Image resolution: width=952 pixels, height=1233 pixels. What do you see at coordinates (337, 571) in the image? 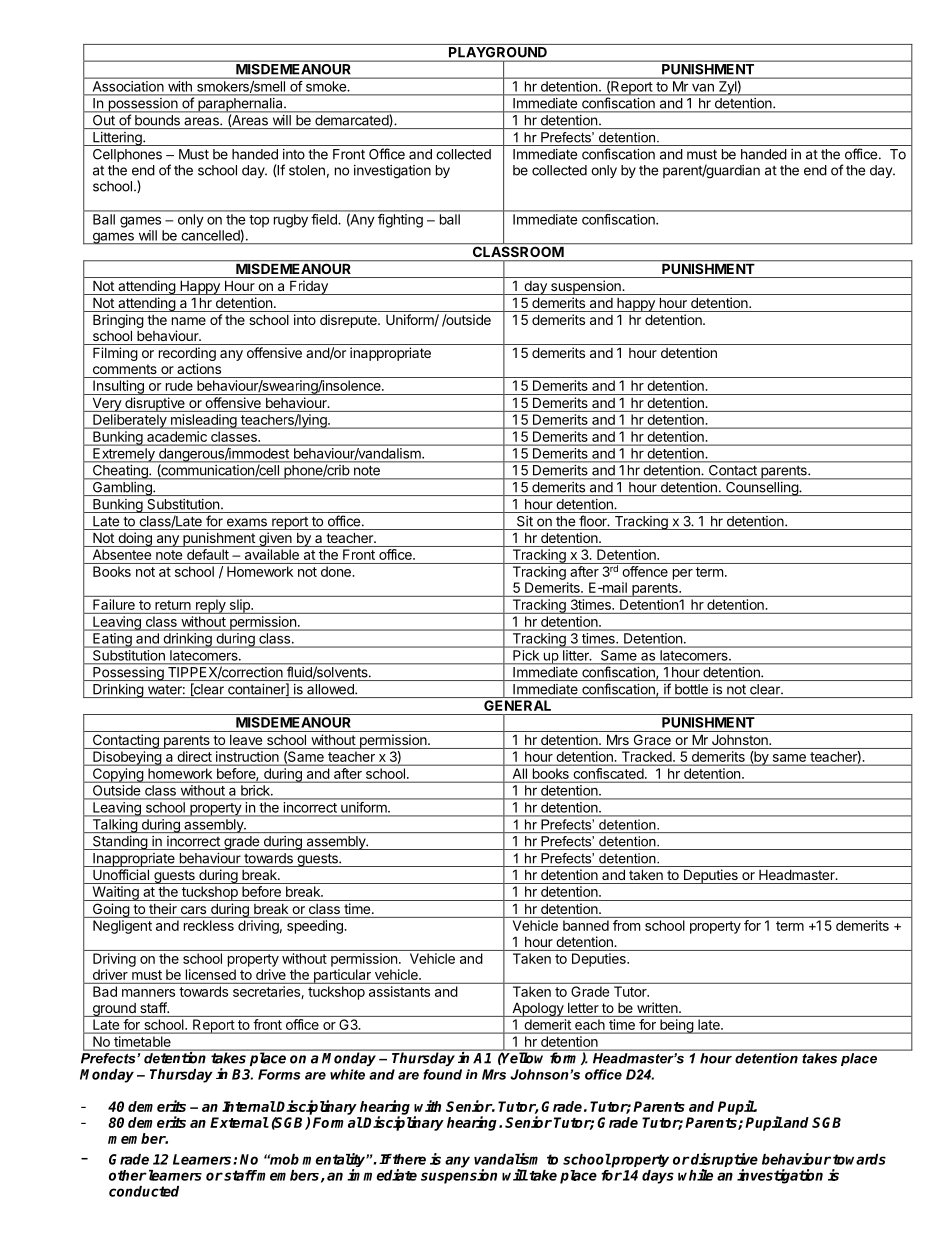
I see `done` at bounding box center [337, 571].
